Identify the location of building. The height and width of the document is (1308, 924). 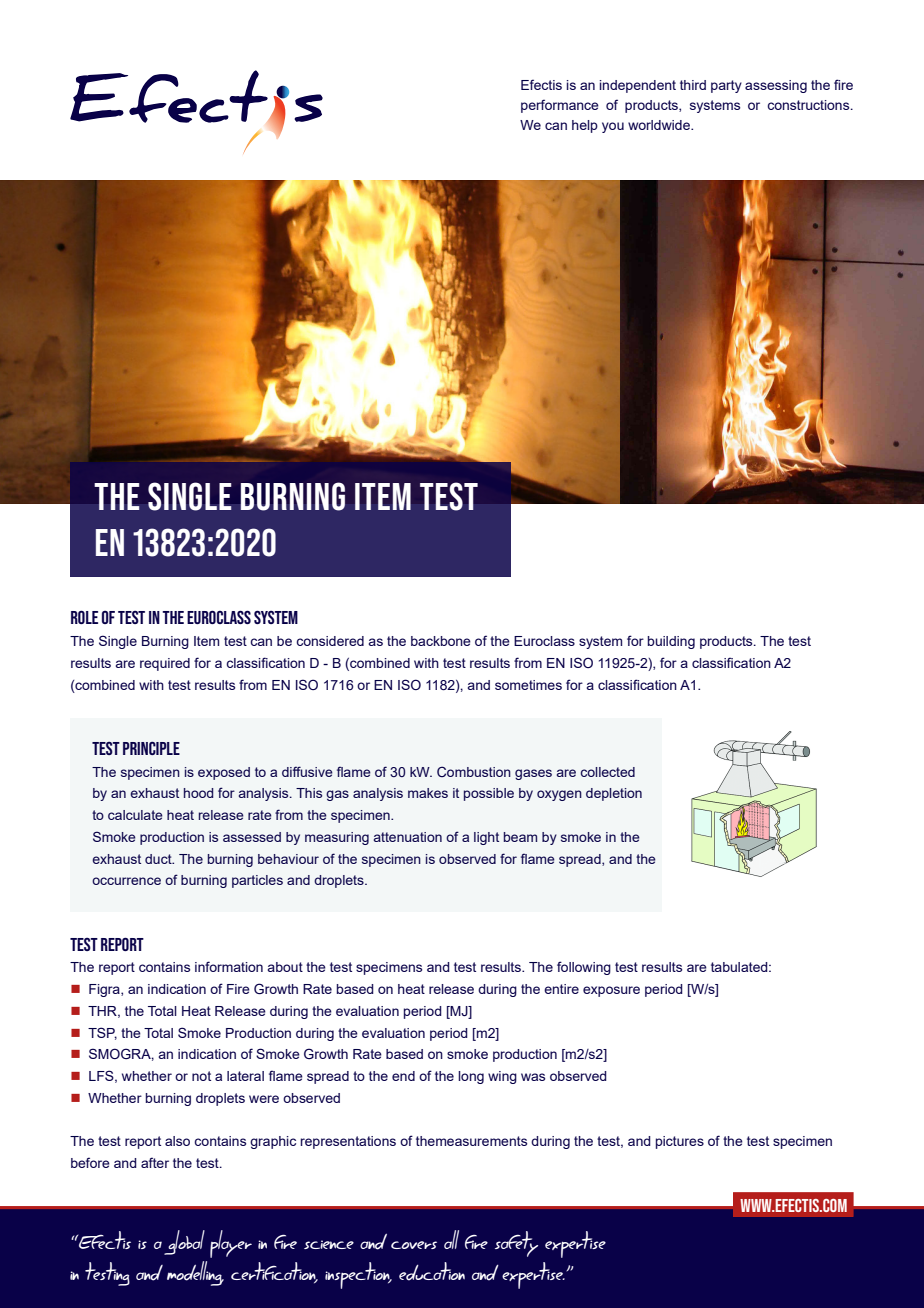
(671, 642).
